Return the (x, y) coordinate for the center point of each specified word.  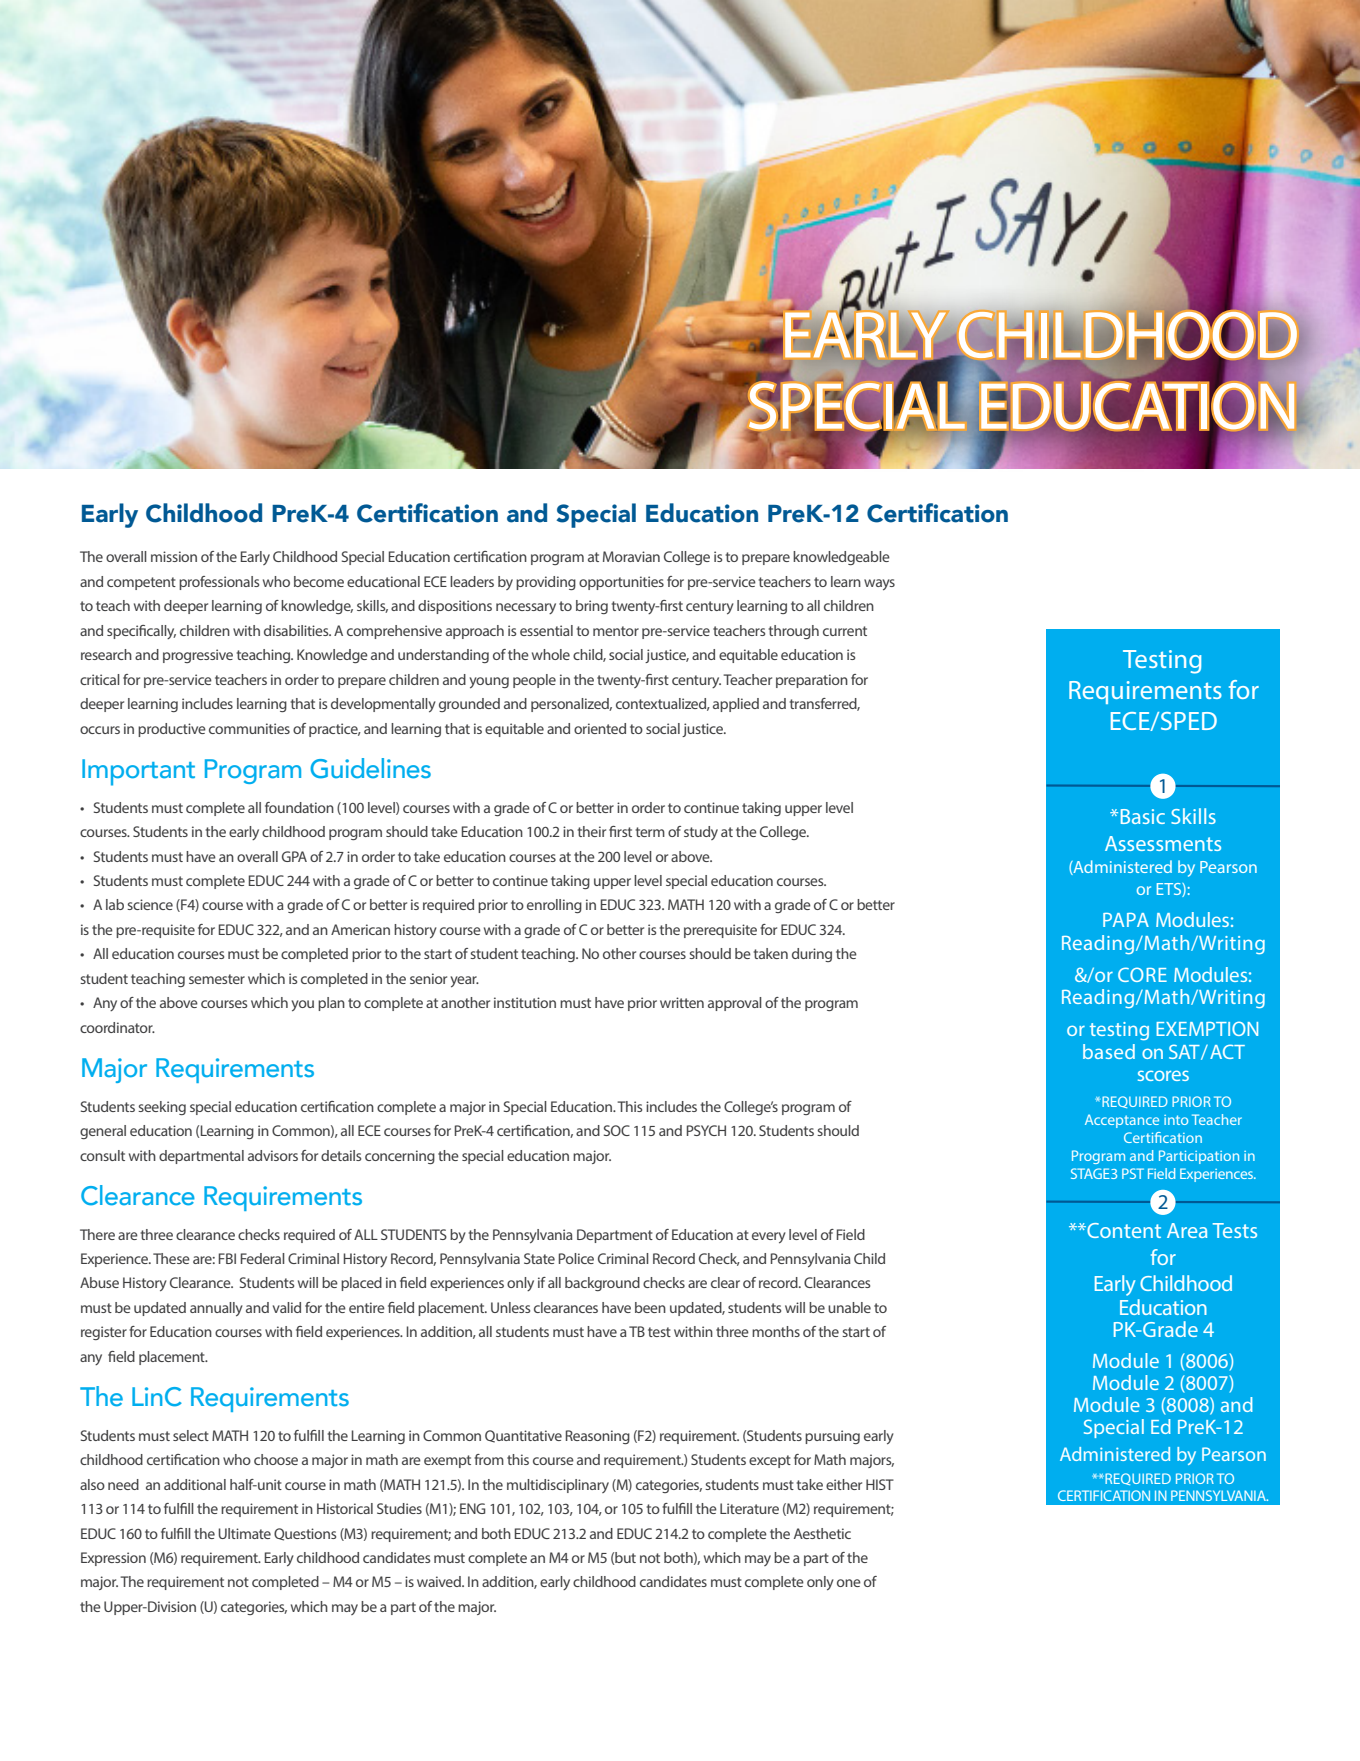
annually (216, 1309)
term (650, 832)
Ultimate (244, 1533)
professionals (219, 583)
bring (592, 607)
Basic (1143, 816)
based (1109, 1051)
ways (879, 584)
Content (1123, 1230)
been (650, 1307)
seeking (162, 1108)
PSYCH (706, 1130)
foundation (299, 807)
